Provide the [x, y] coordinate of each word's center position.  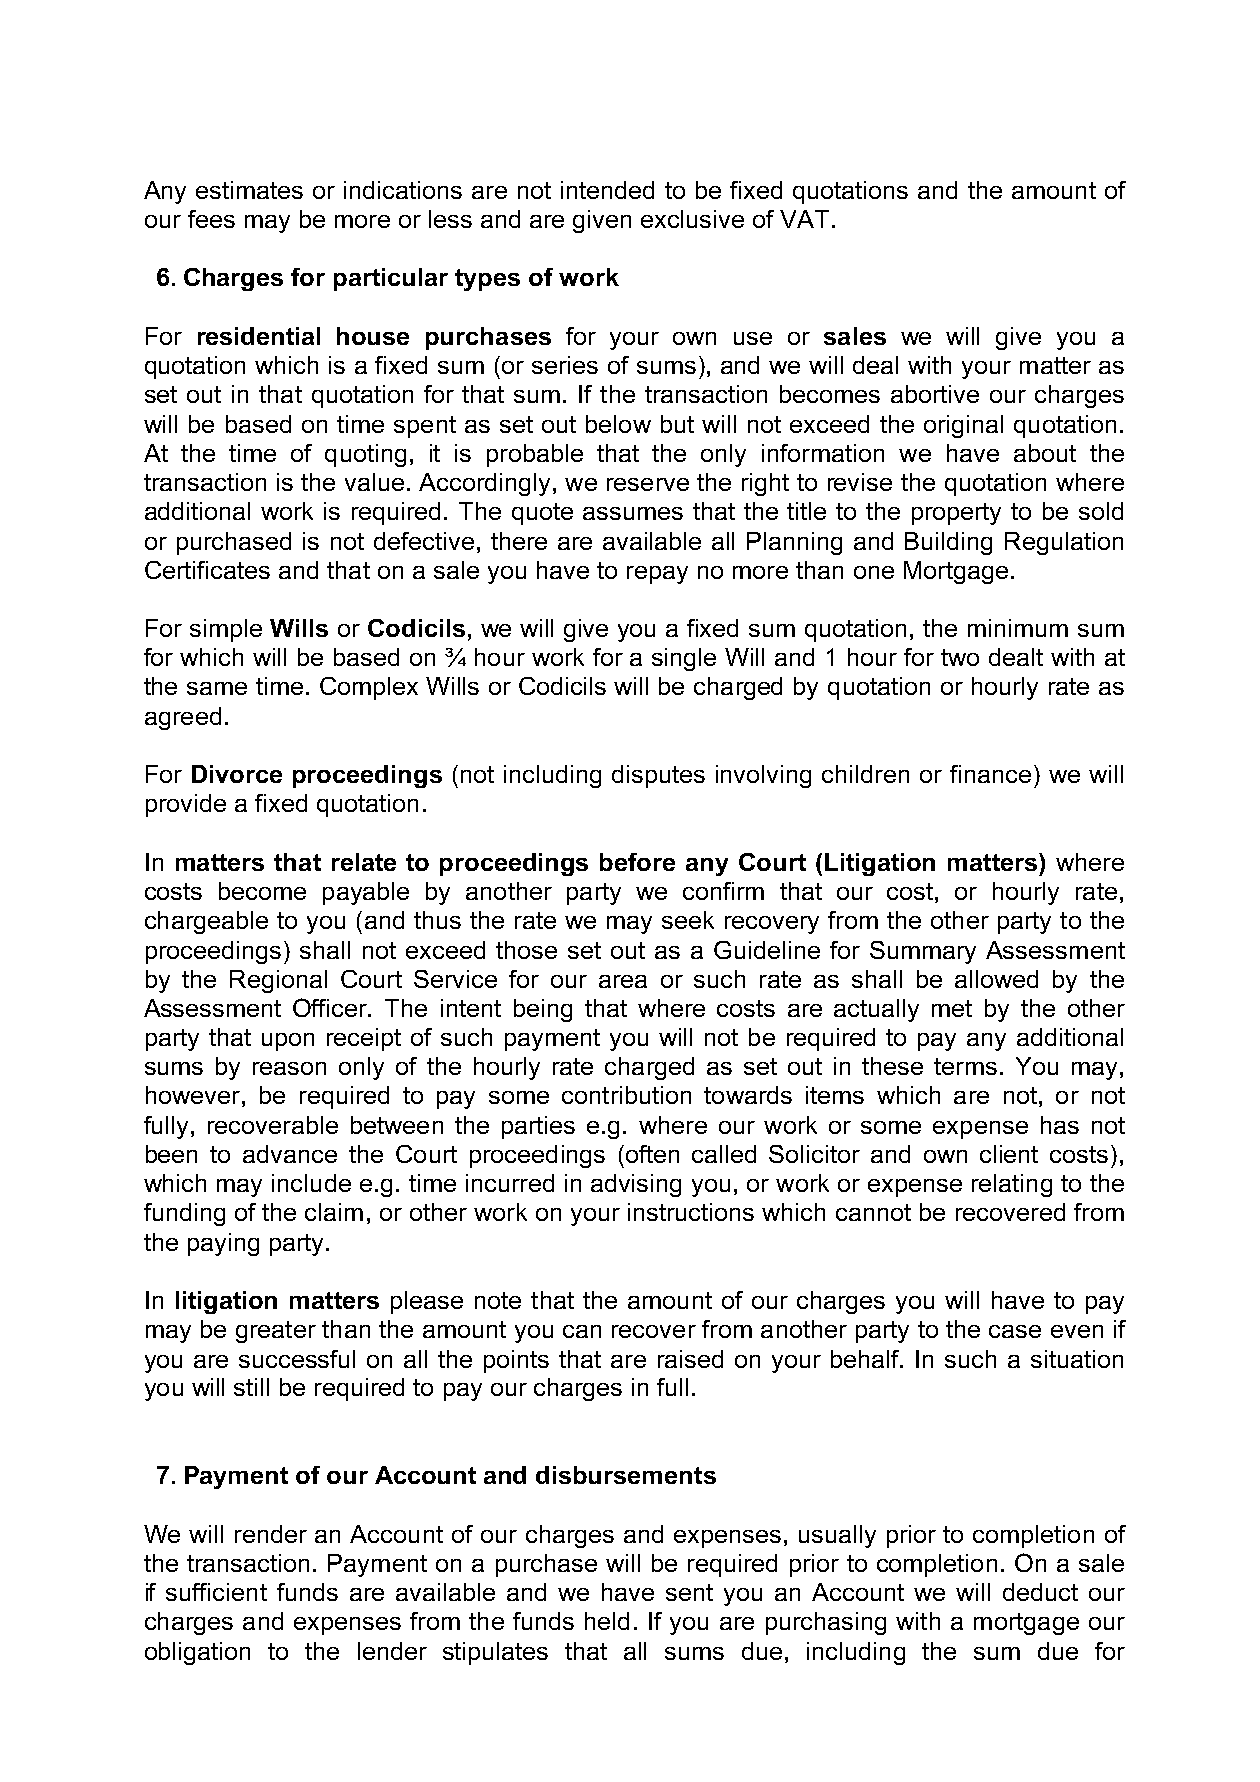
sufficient [216, 1592]
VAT [804, 219]
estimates [249, 190]
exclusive [692, 219]
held [607, 1621]
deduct [1040, 1592]
